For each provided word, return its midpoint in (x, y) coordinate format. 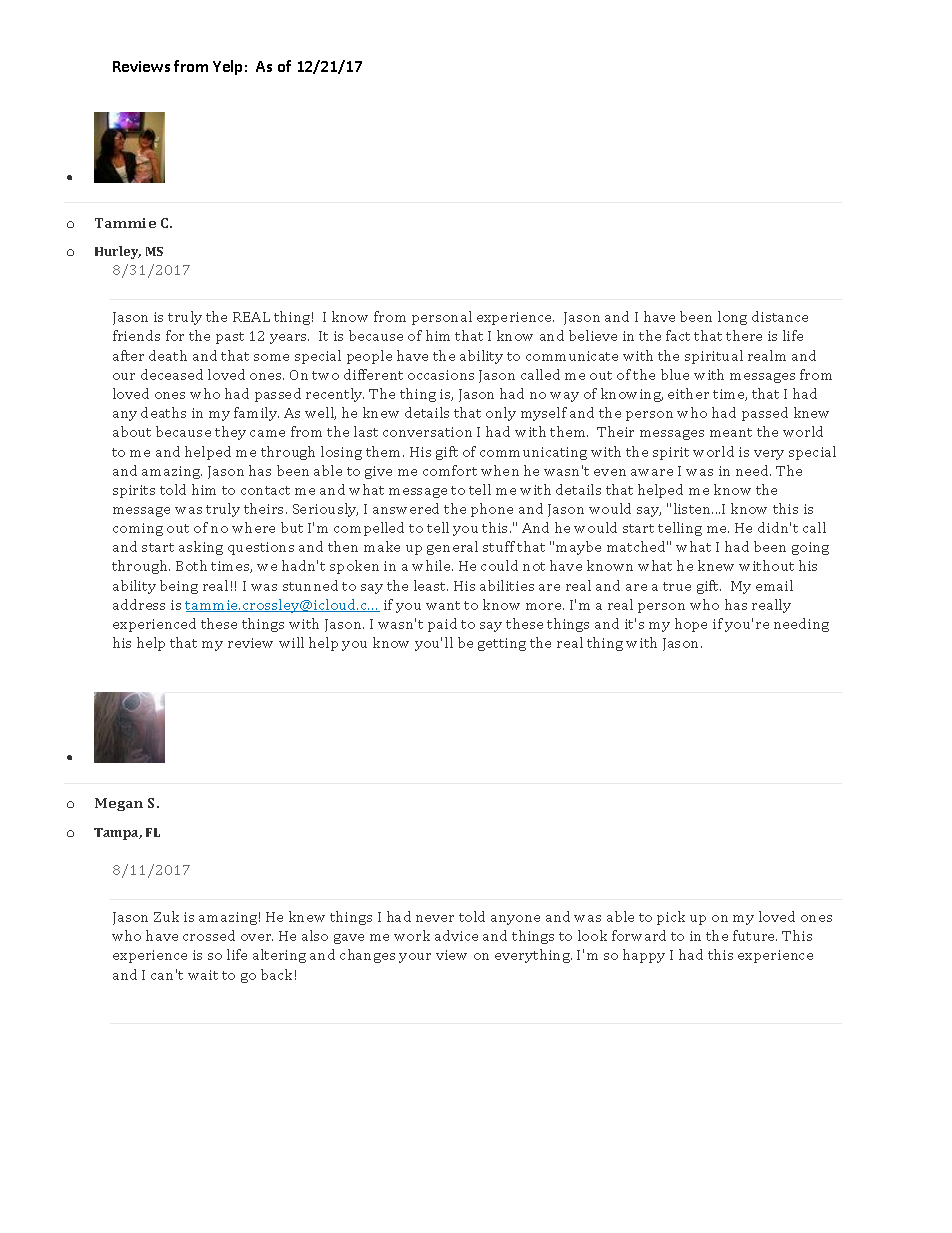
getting (502, 644)
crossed (209, 935)
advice (456, 935)
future (755, 935)
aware (652, 472)
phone (492, 510)
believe (593, 335)
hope (691, 625)
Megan (119, 804)
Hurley (118, 252)
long (732, 318)
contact (265, 490)
